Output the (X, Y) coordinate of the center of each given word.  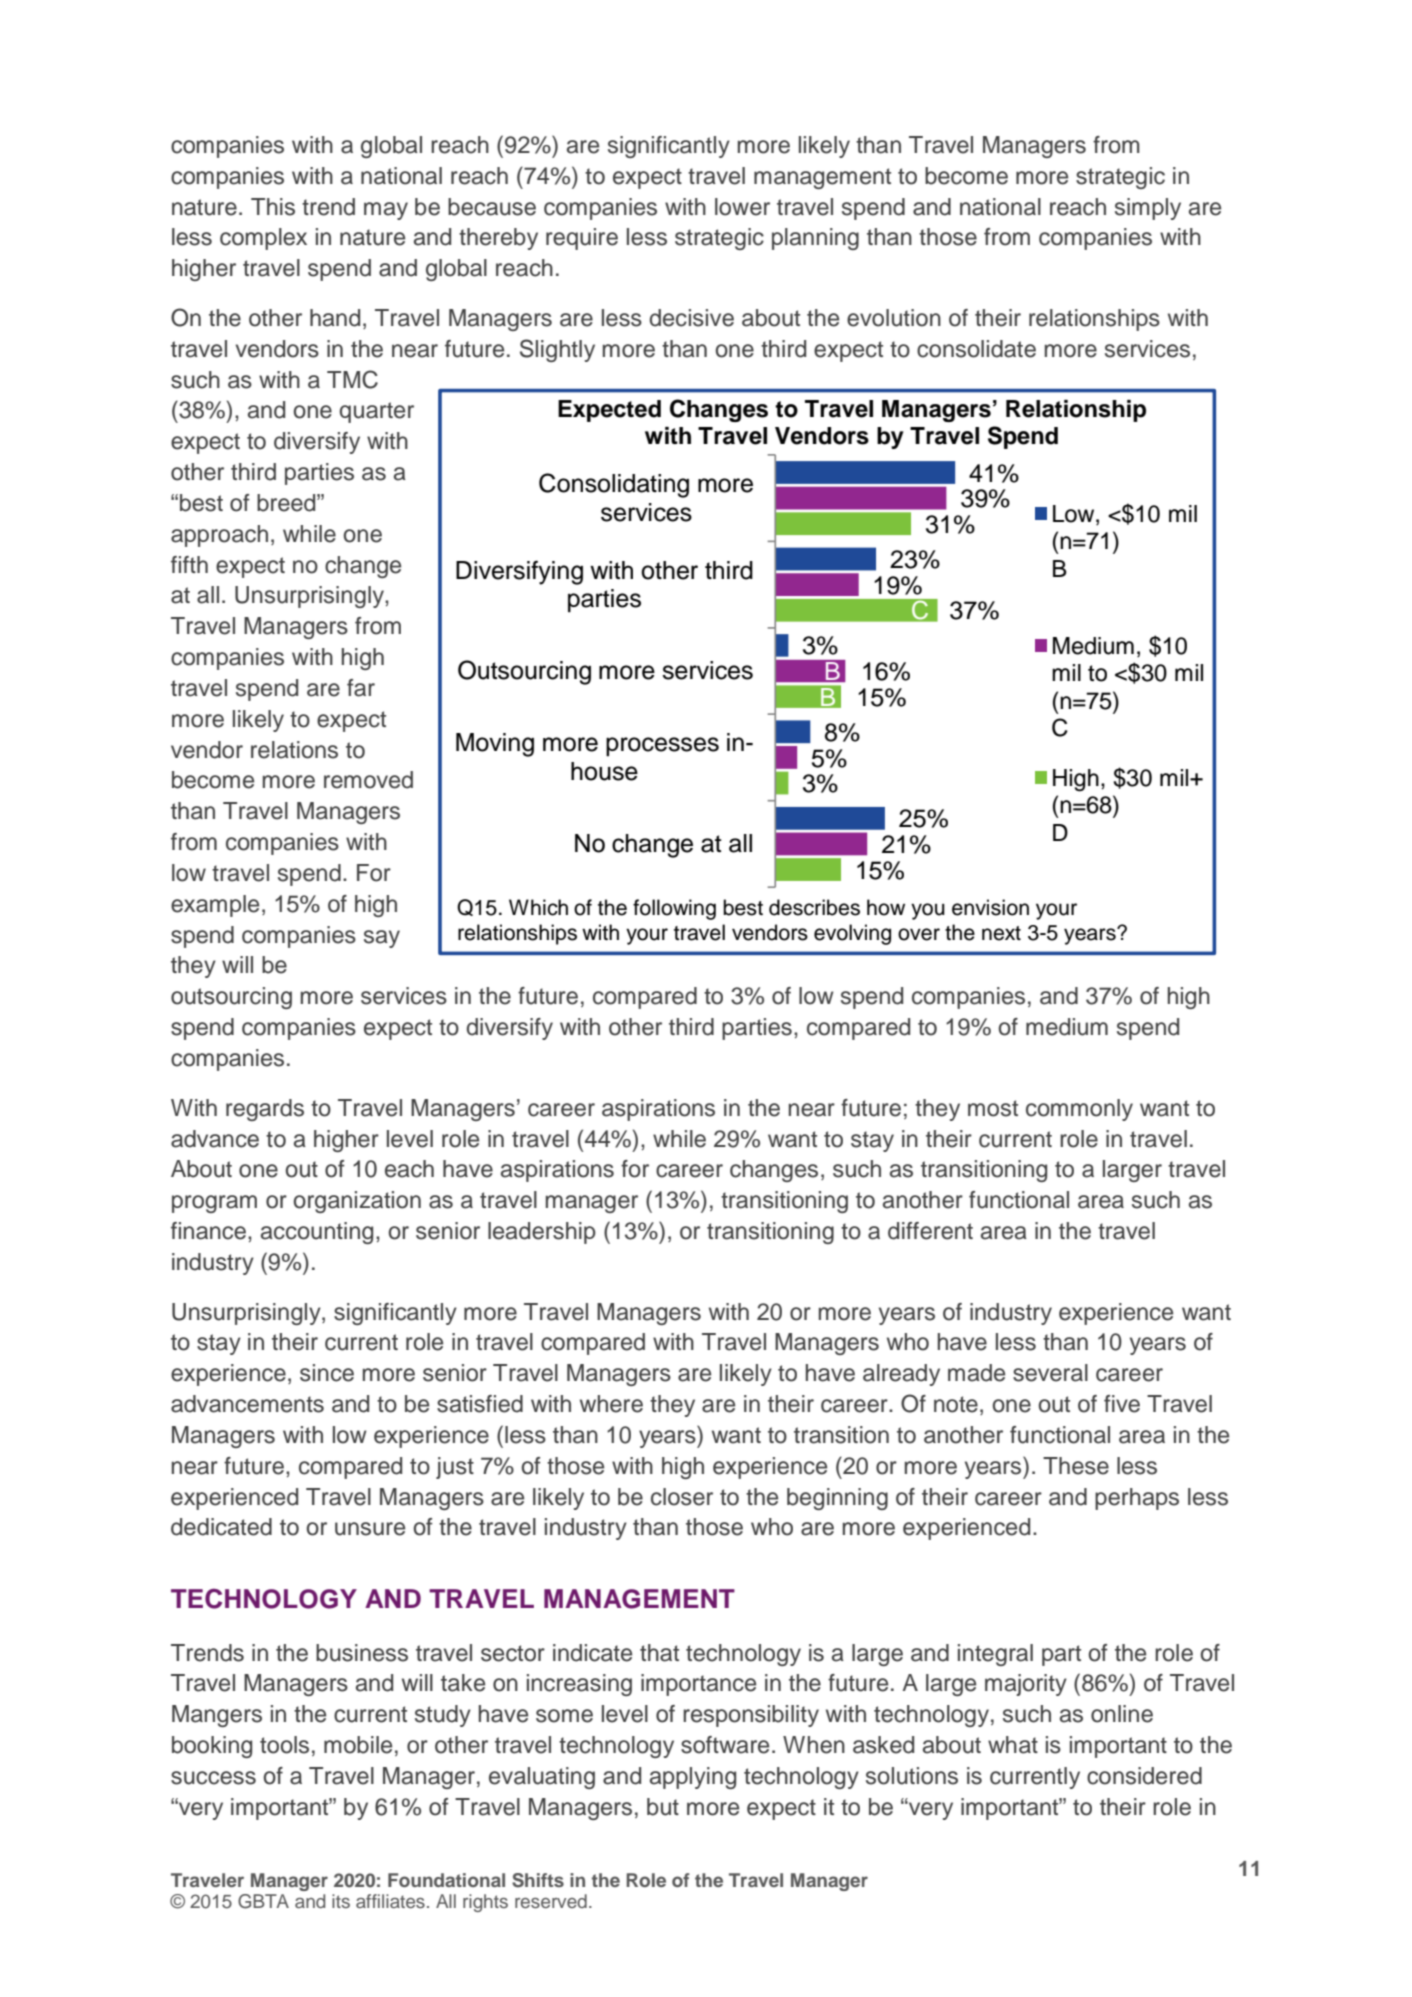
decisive (692, 318)
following (674, 909)
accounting (317, 1233)
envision (990, 907)
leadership (542, 1233)
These (1076, 1466)
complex (263, 239)
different (930, 1231)
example (215, 906)
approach (219, 536)
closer (682, 1497)
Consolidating (614, 485)
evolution (894, 318)
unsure (370, 1529)
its (341, 1901)
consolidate (976, 349)
